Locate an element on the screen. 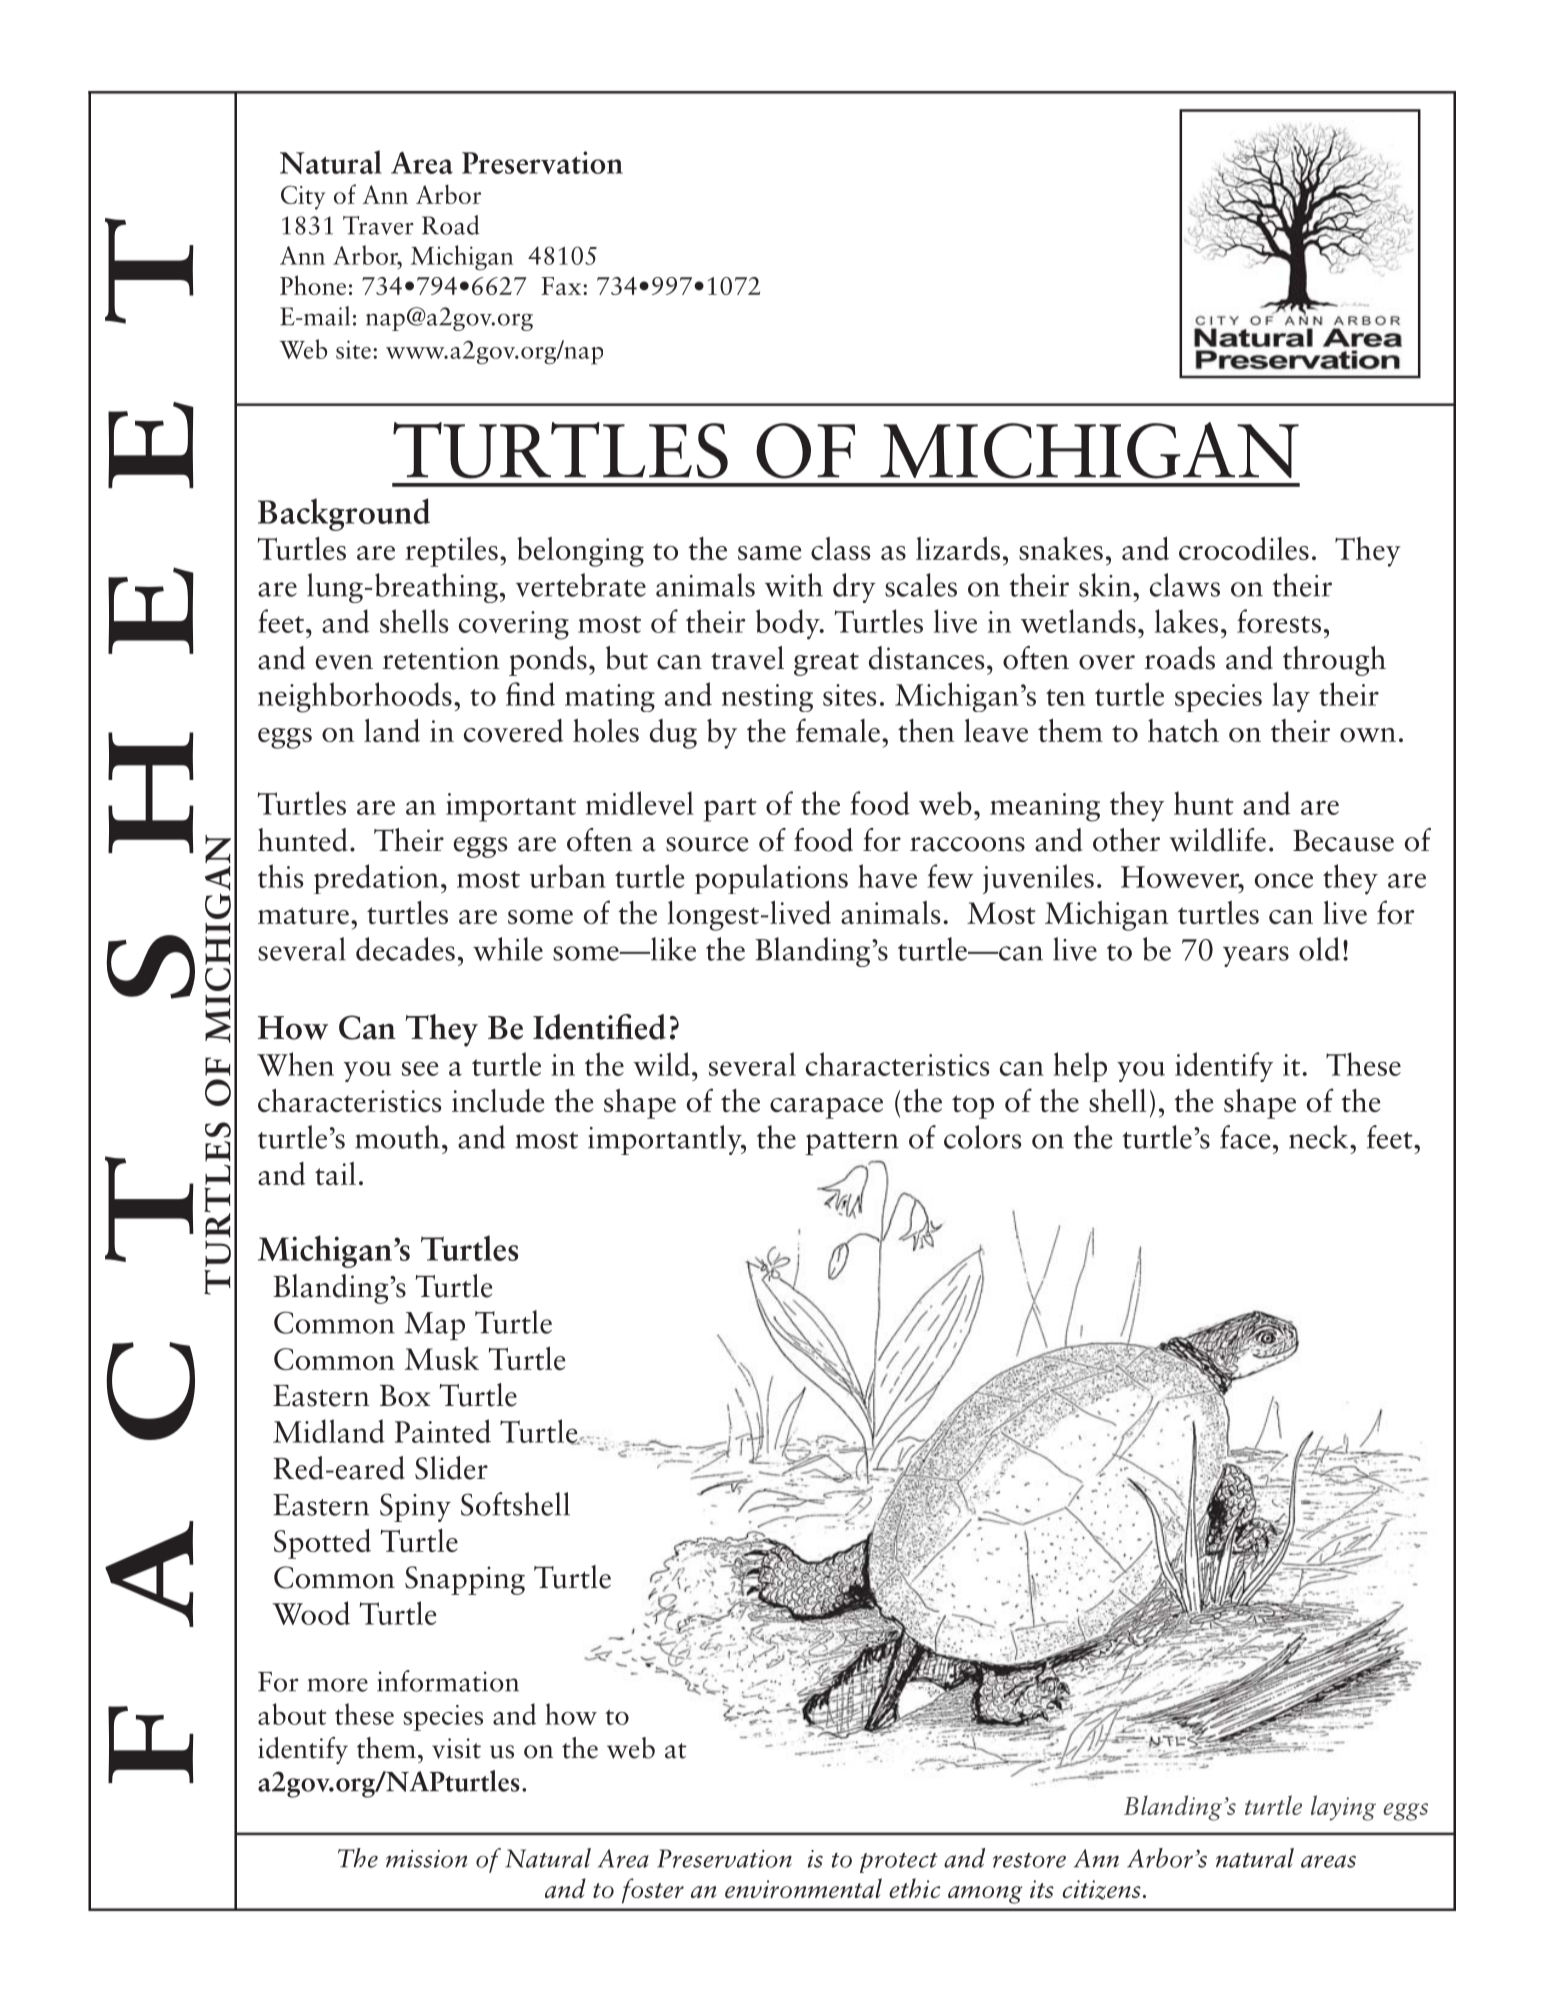 Image resolution: width=1547 pixels, height=2002 pixels. face is located at coordinates (1245, 1137).
